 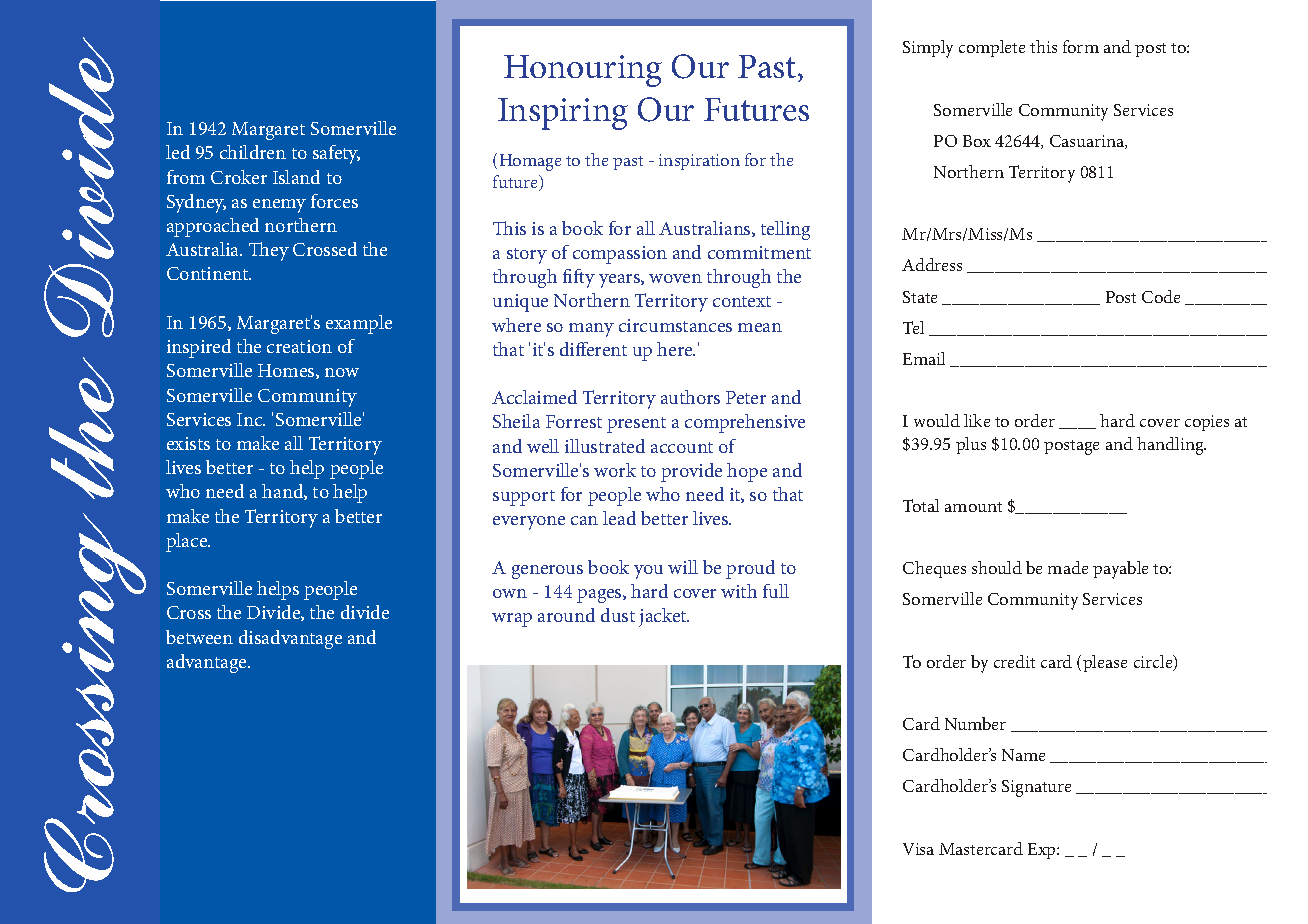 I want to click on form, so click(x=1081, y=46).
